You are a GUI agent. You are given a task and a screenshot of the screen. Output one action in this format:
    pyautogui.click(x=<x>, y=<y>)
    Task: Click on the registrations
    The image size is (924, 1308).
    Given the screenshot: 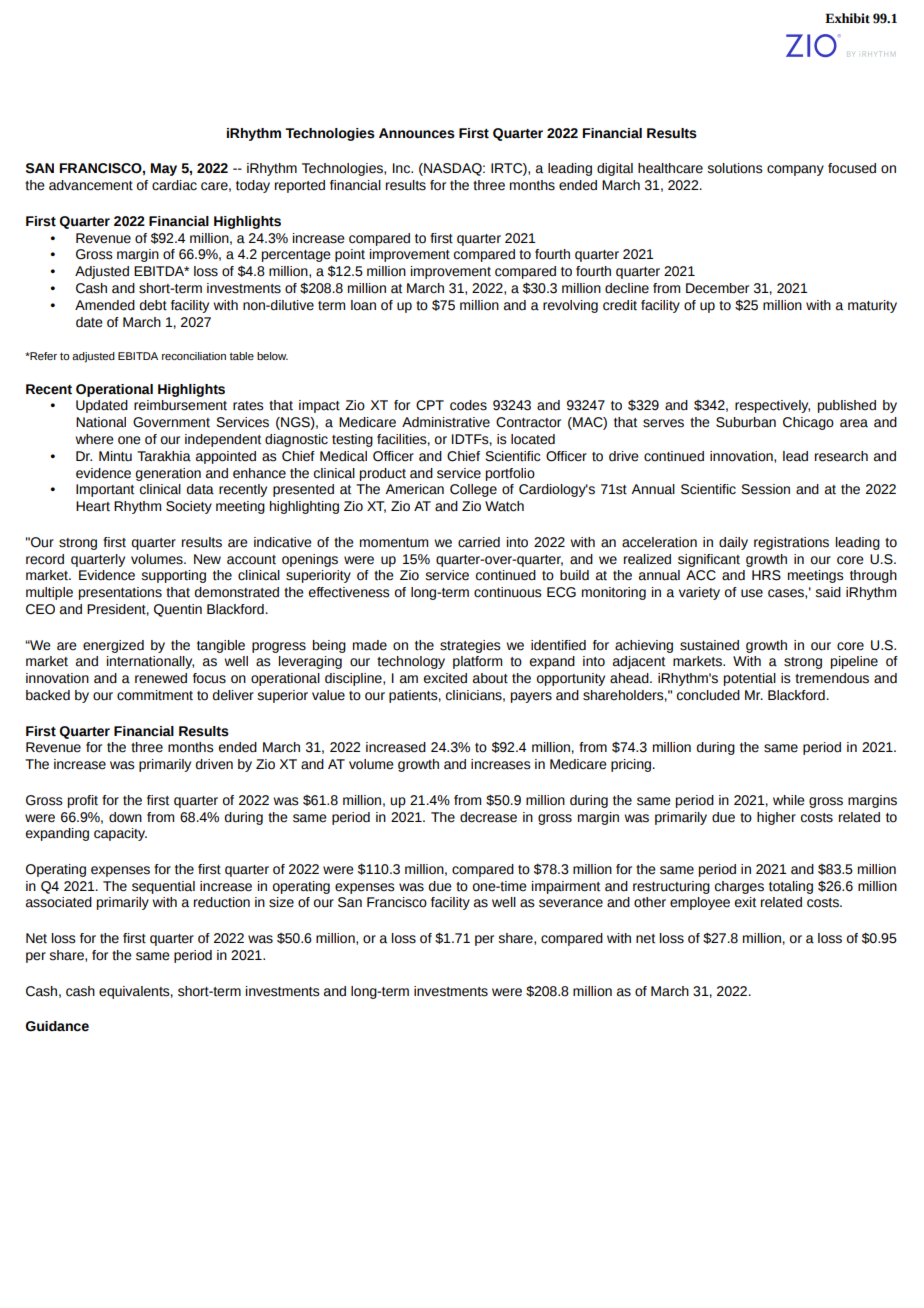 What is the action you would take?
    pyautogui.click(x=791, y=543)
